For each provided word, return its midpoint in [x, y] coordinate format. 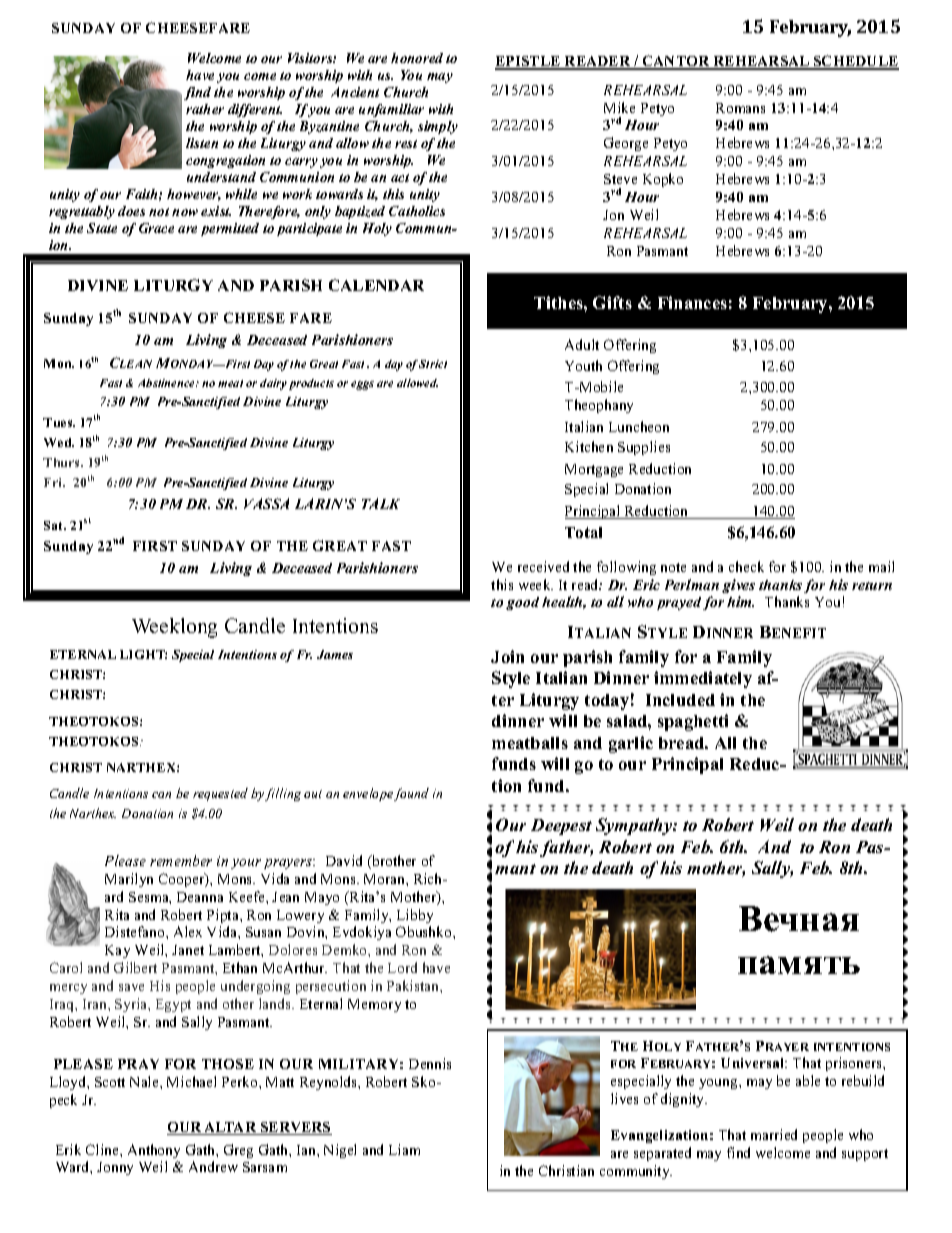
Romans [740, 108]
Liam [404, 1149]
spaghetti [693, 722]
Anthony [154, 1151]
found [411, 794]
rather [205, 109]
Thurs [62, 462]
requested [220, 794]
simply [438, 127]
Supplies [644, 448]
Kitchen [589, 446]
